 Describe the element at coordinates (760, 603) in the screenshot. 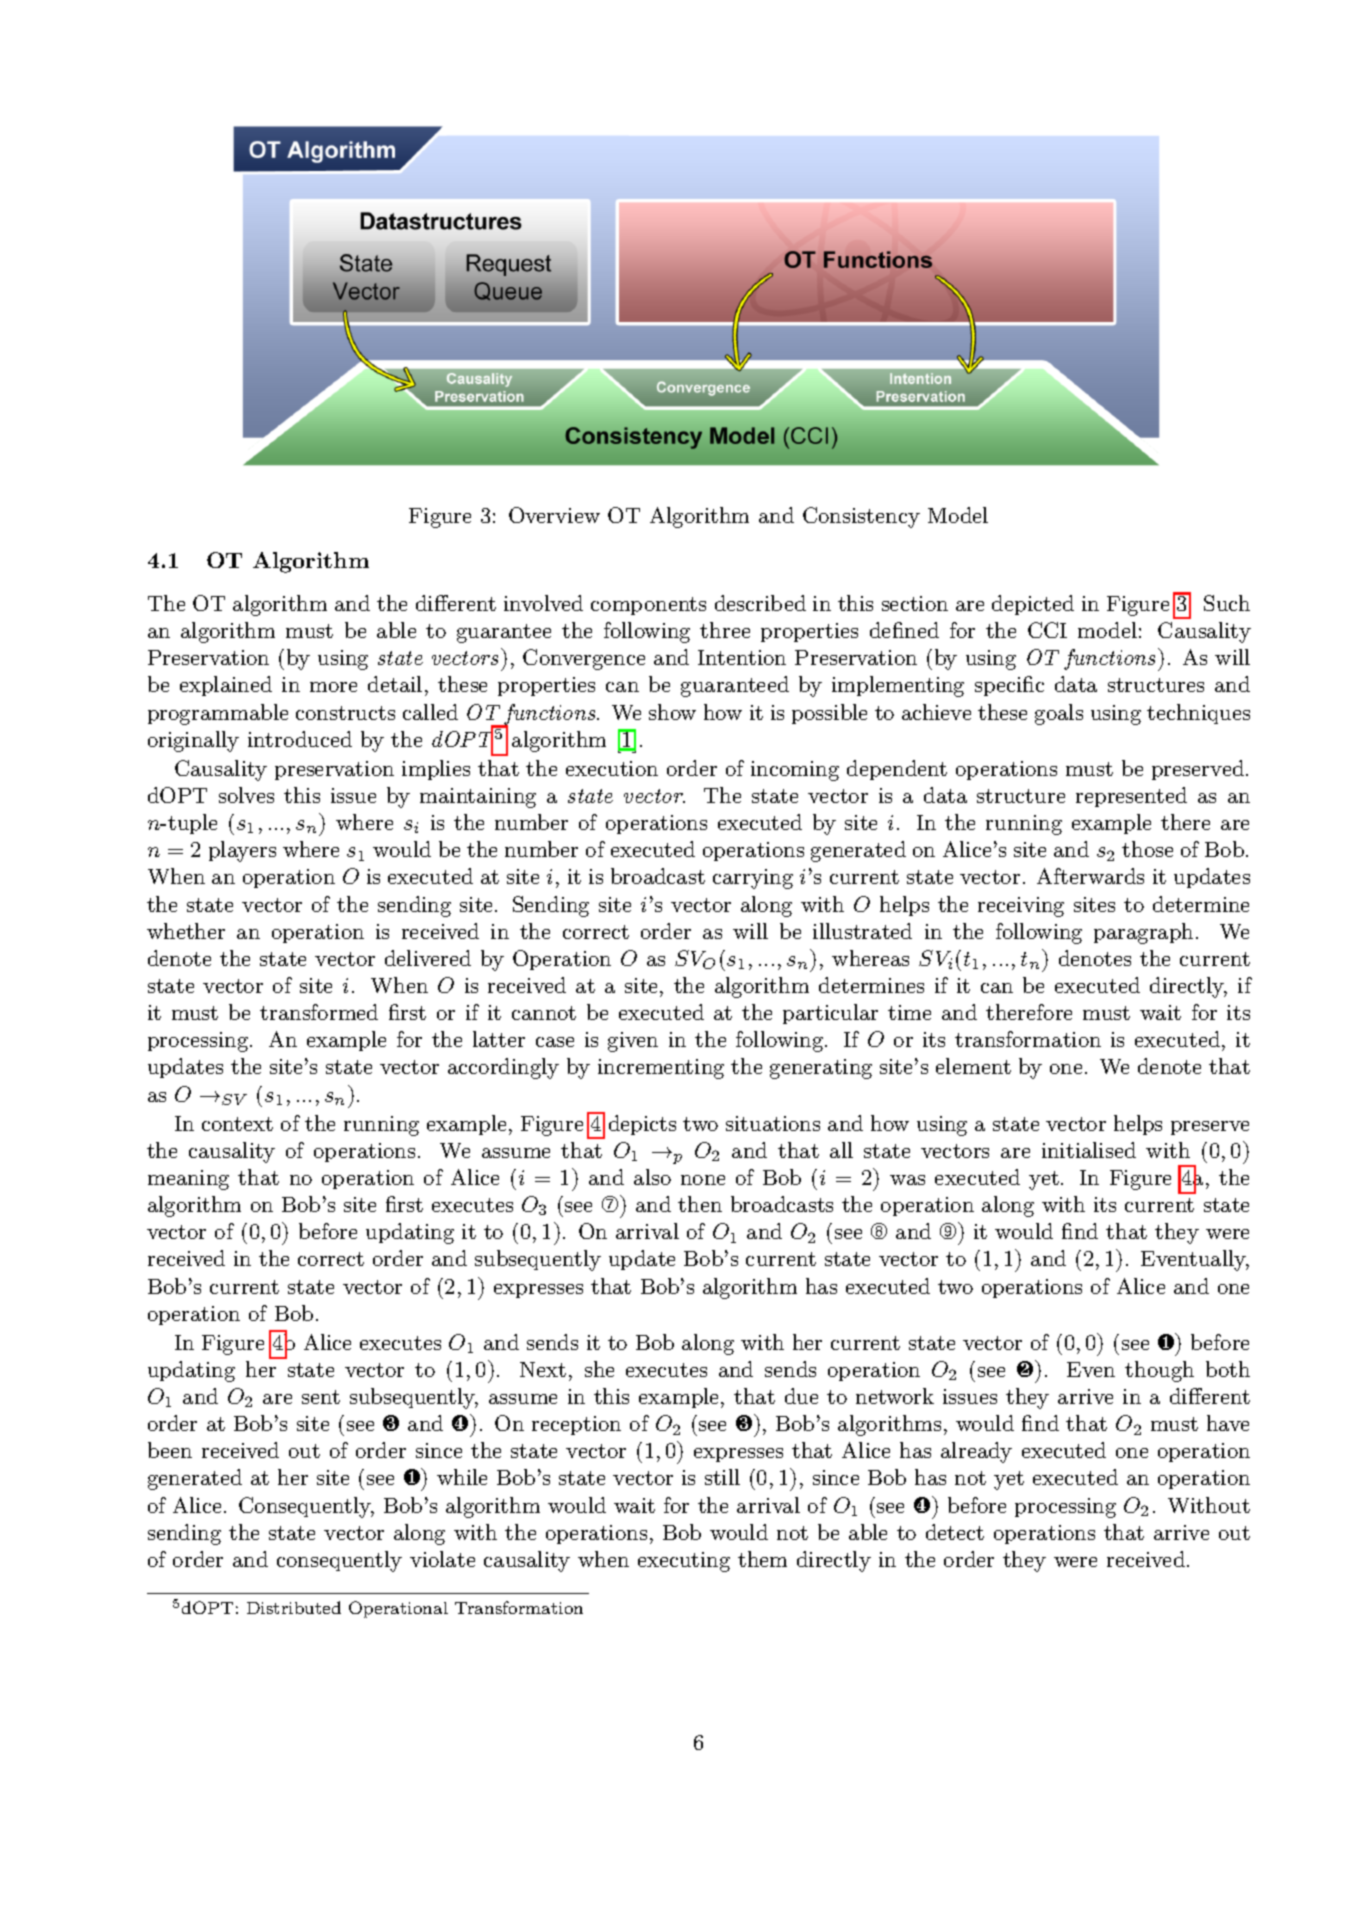

I see `described` at that location.
